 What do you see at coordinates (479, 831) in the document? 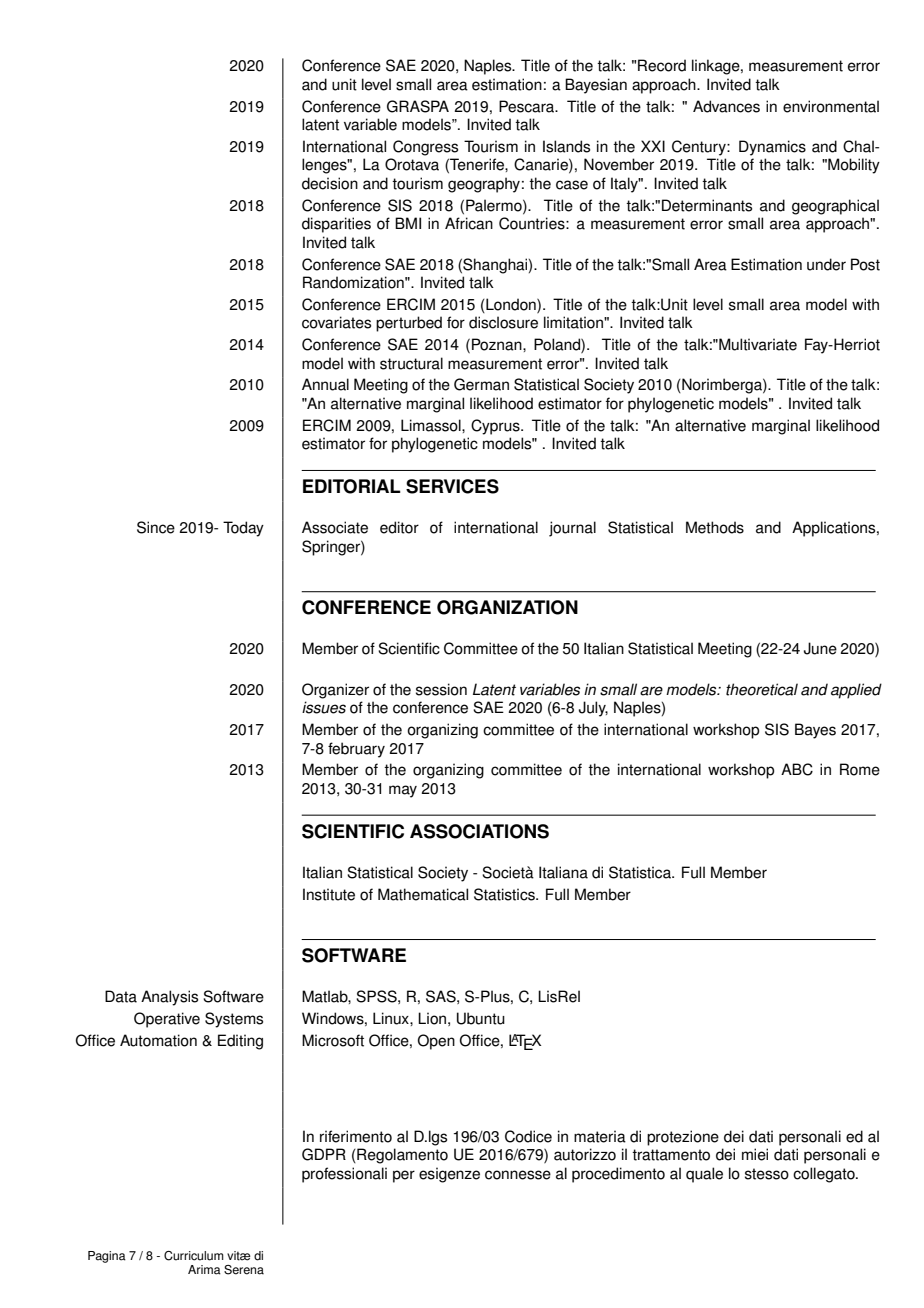
I see `ASSOCIATIONS` at bounding box center [479, 831].
